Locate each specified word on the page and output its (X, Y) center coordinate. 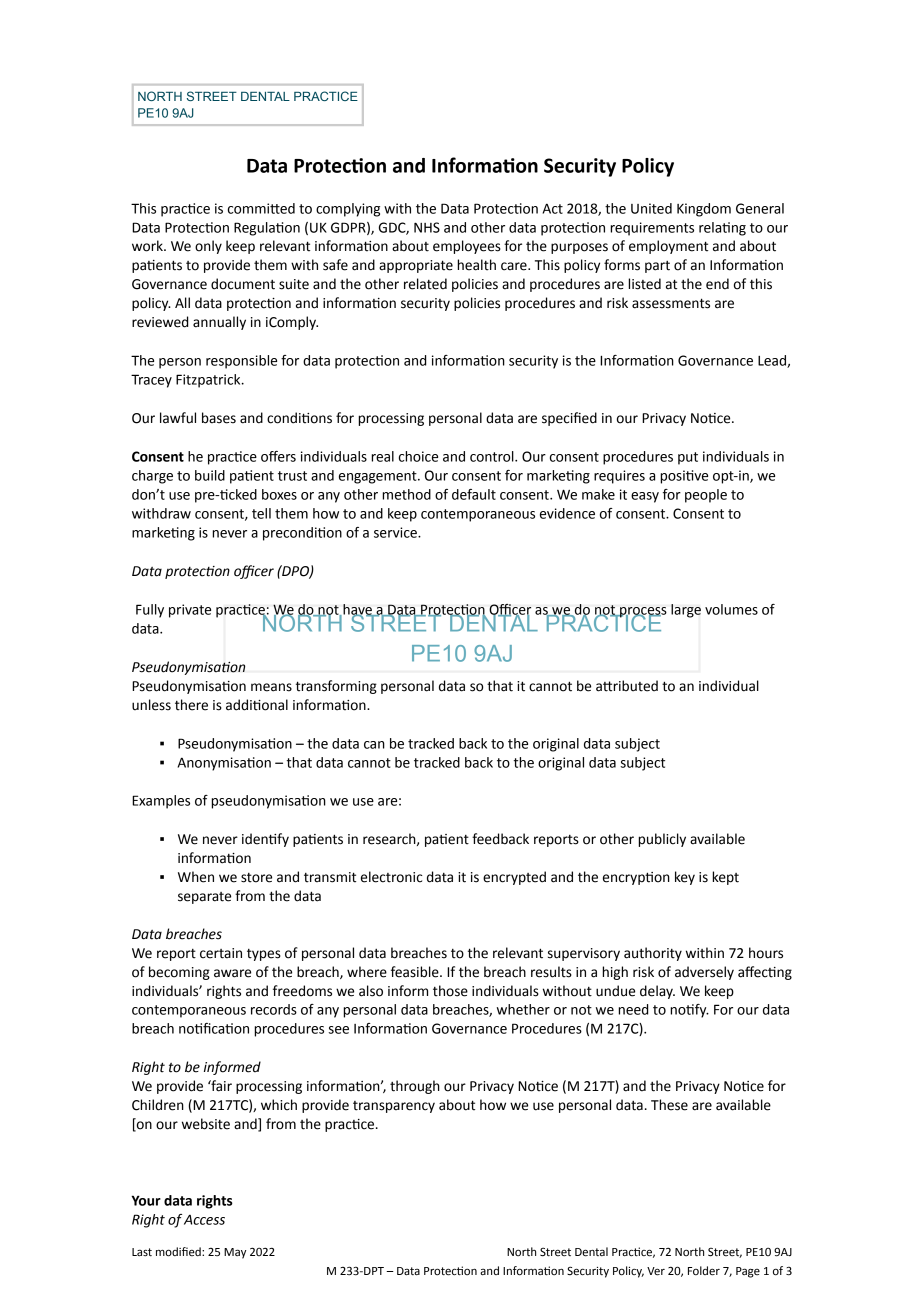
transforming (336, 687)
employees (467, 247)
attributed (627, 686)
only (208, 247)
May (235, 1253)
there (191, 705)
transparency (394, 1107)
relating (722, 229)
